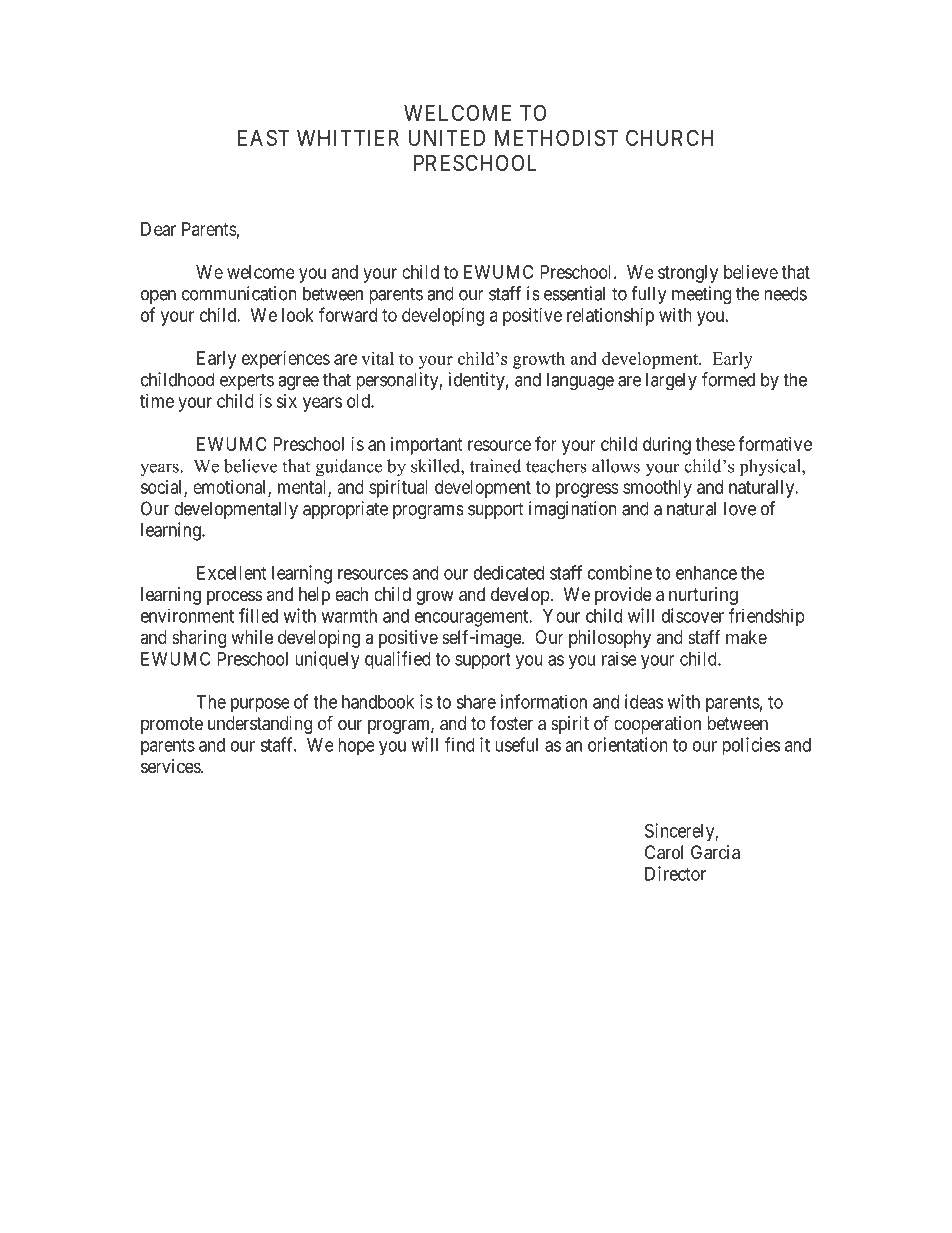  What do you see at coordinates (171, 766) in the screenshot?
I see `services` at bounding box center [171, 766].
